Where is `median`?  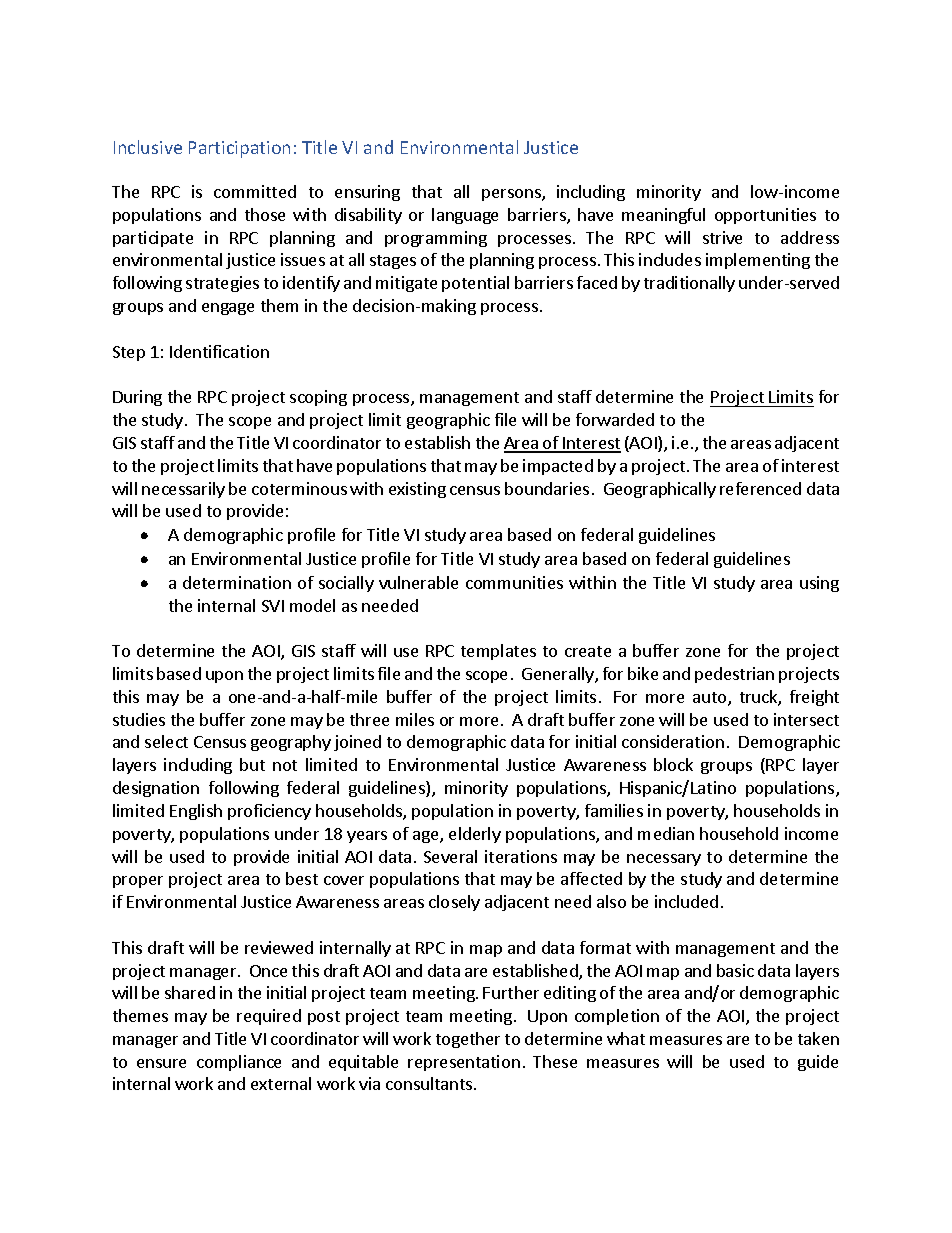
median is located at coordinates (666, 833).
